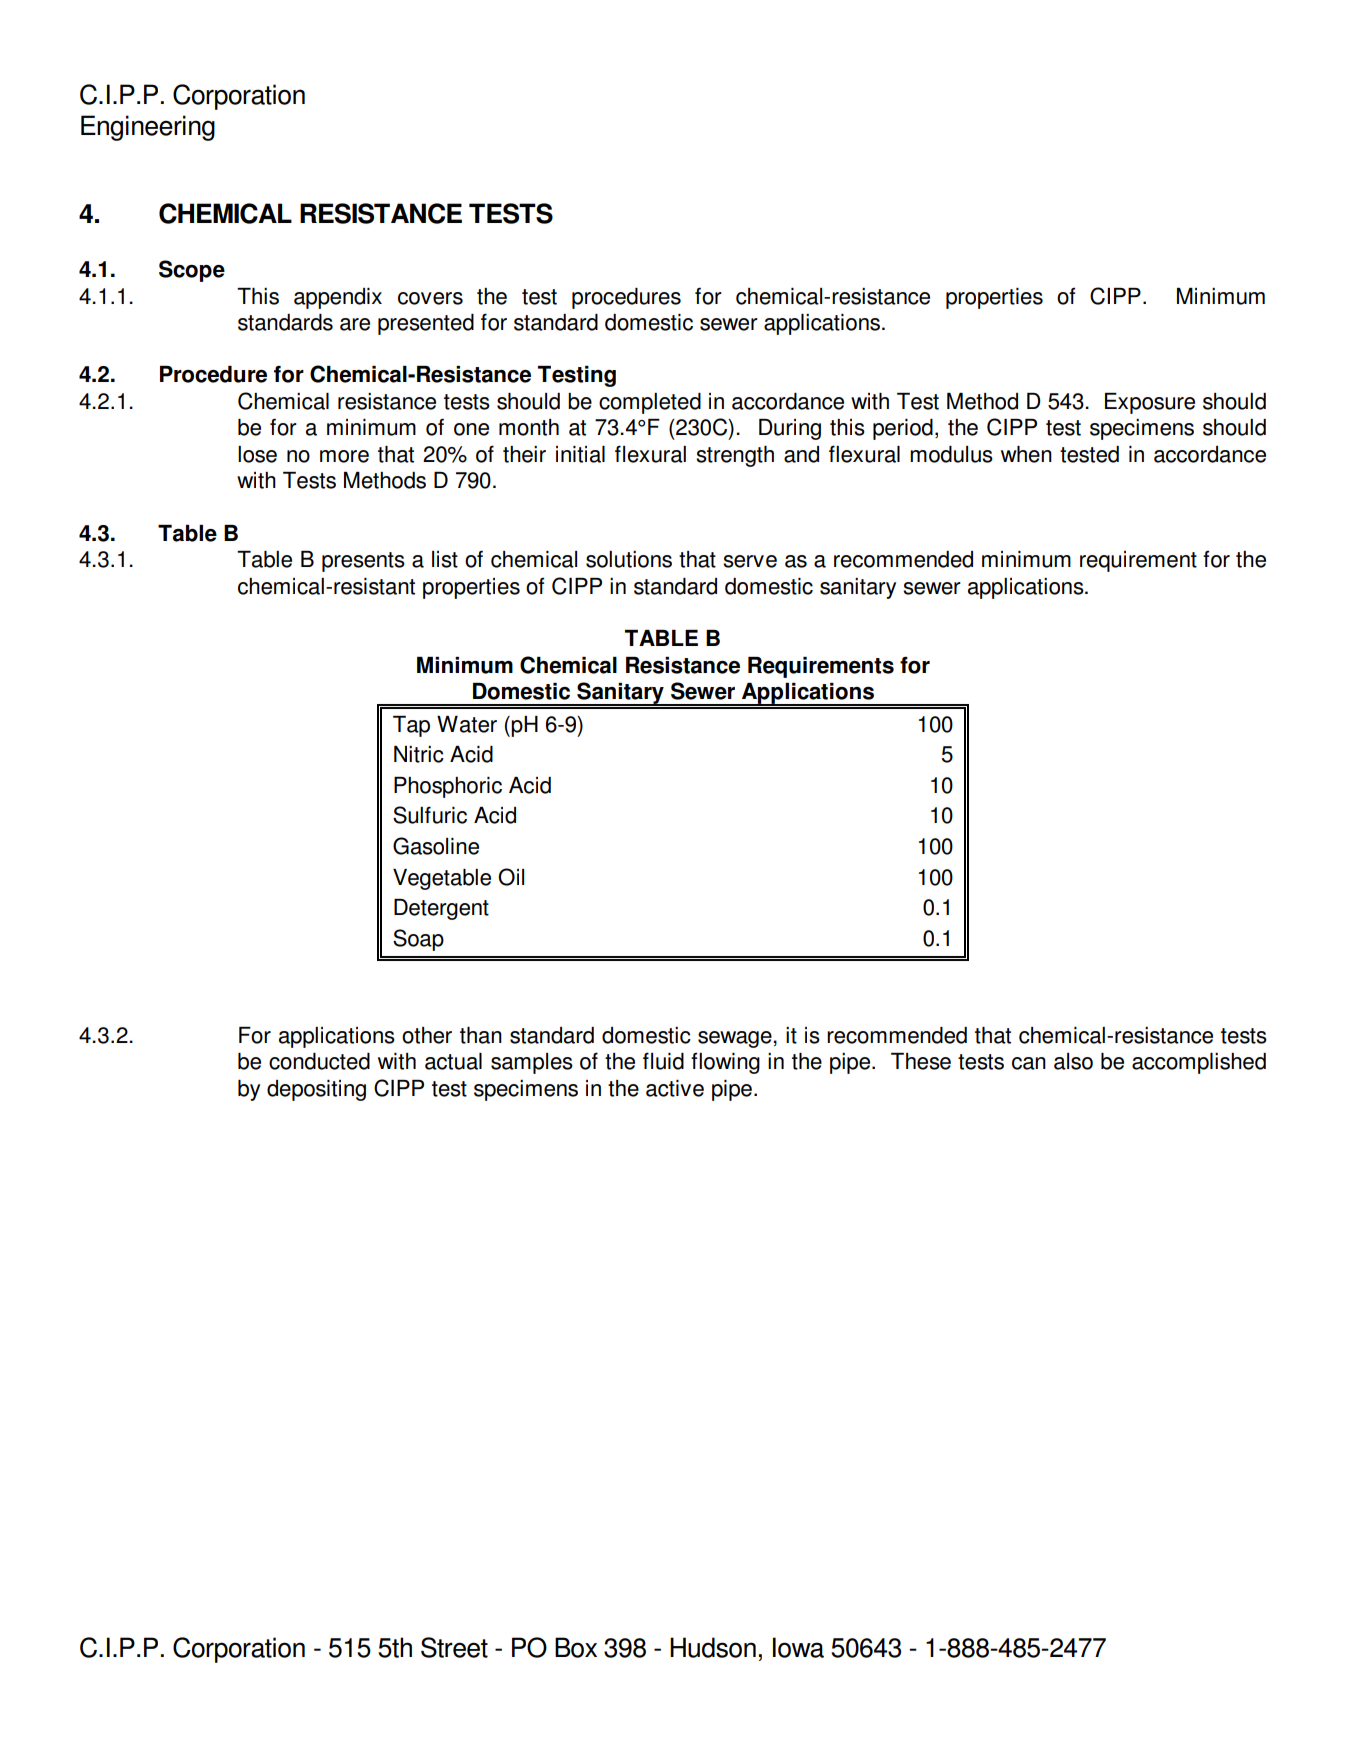 The width and height of the screenshot is (1346, 1742). I want to click on Street, so click(454, 1647).
